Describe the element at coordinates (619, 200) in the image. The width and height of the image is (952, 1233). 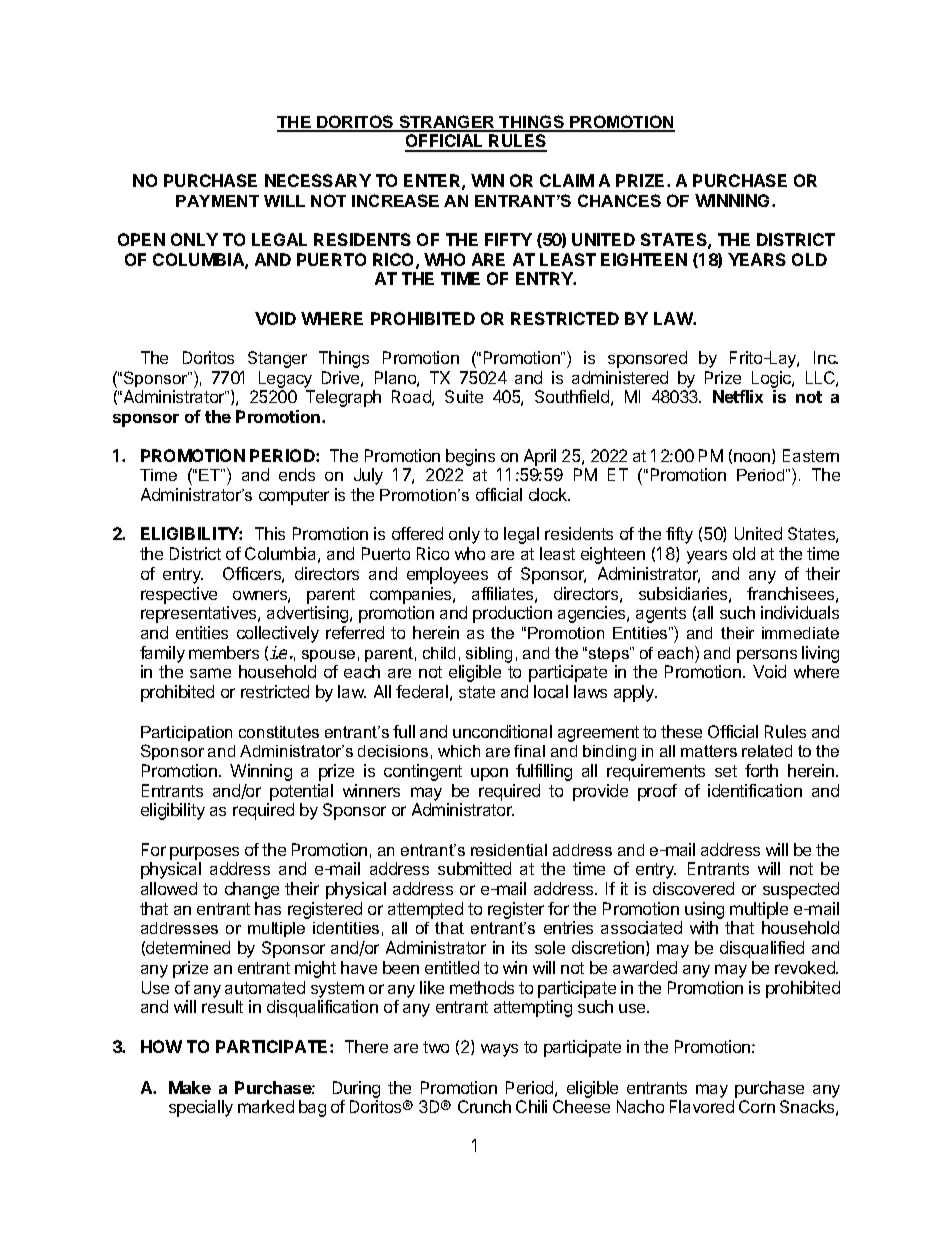
I see `CHANCES` at that location.
